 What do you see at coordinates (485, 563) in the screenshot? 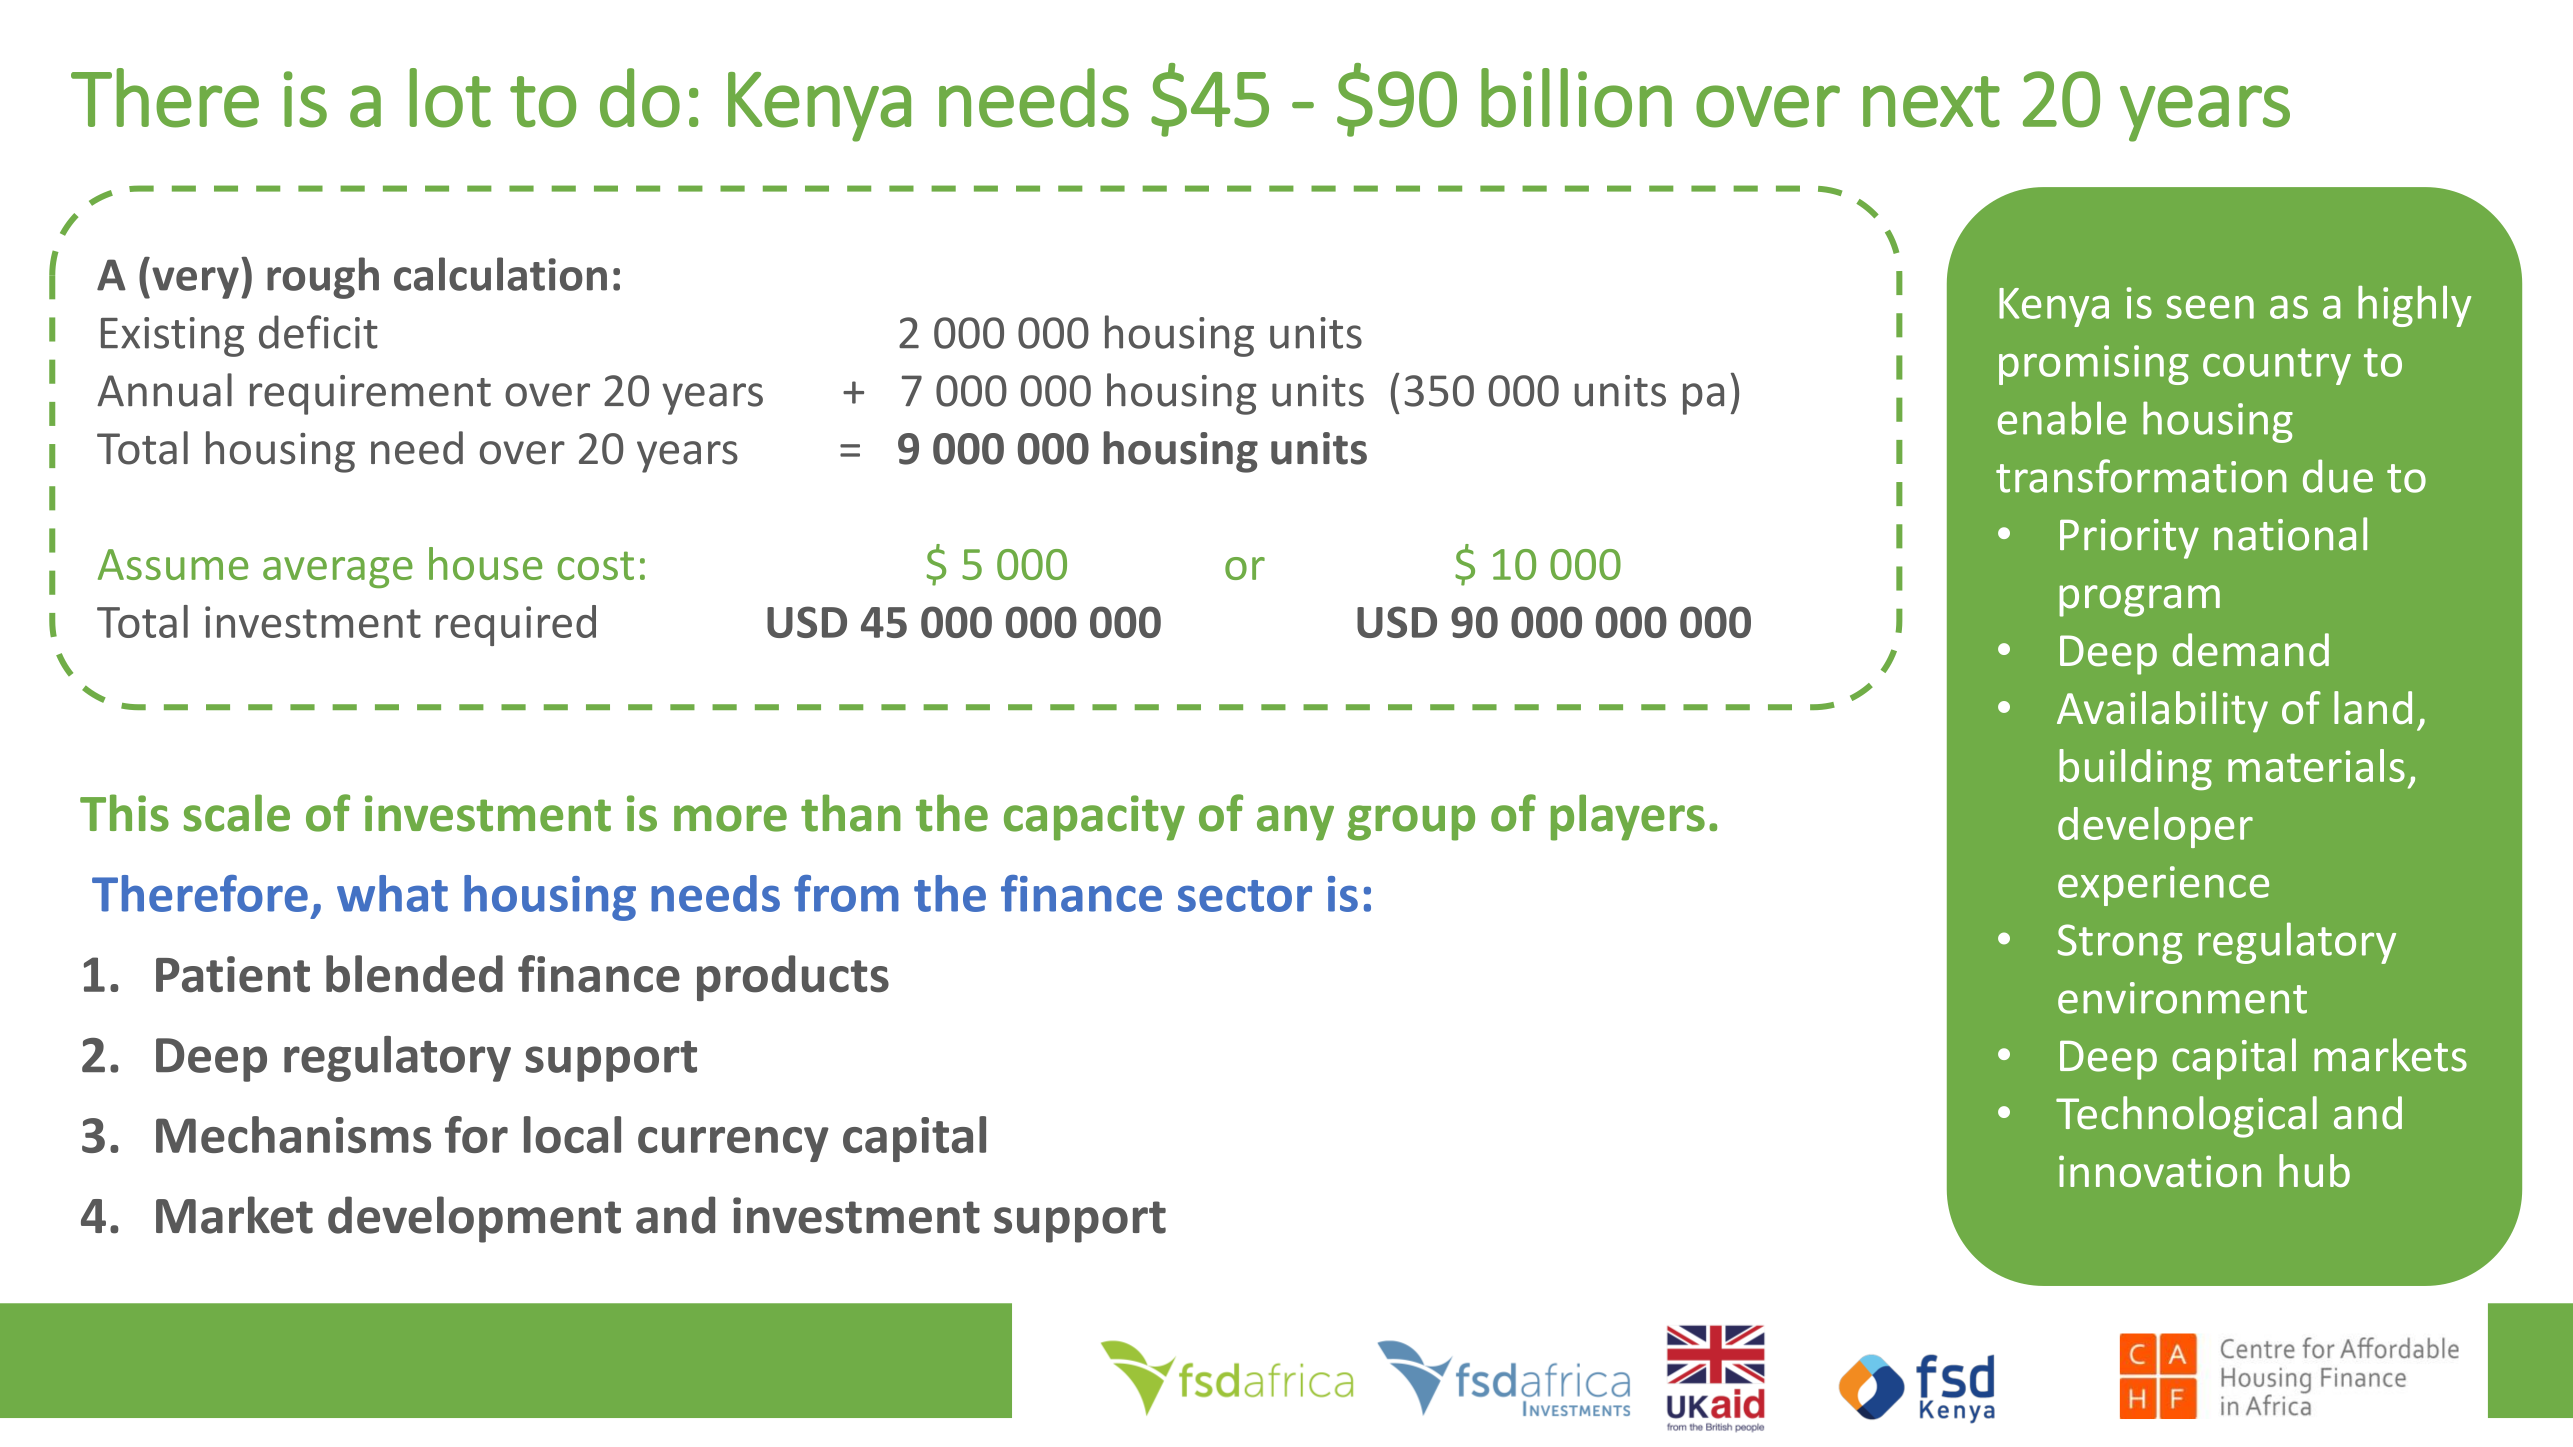
I see `house` at bounding box center [485, 563].
